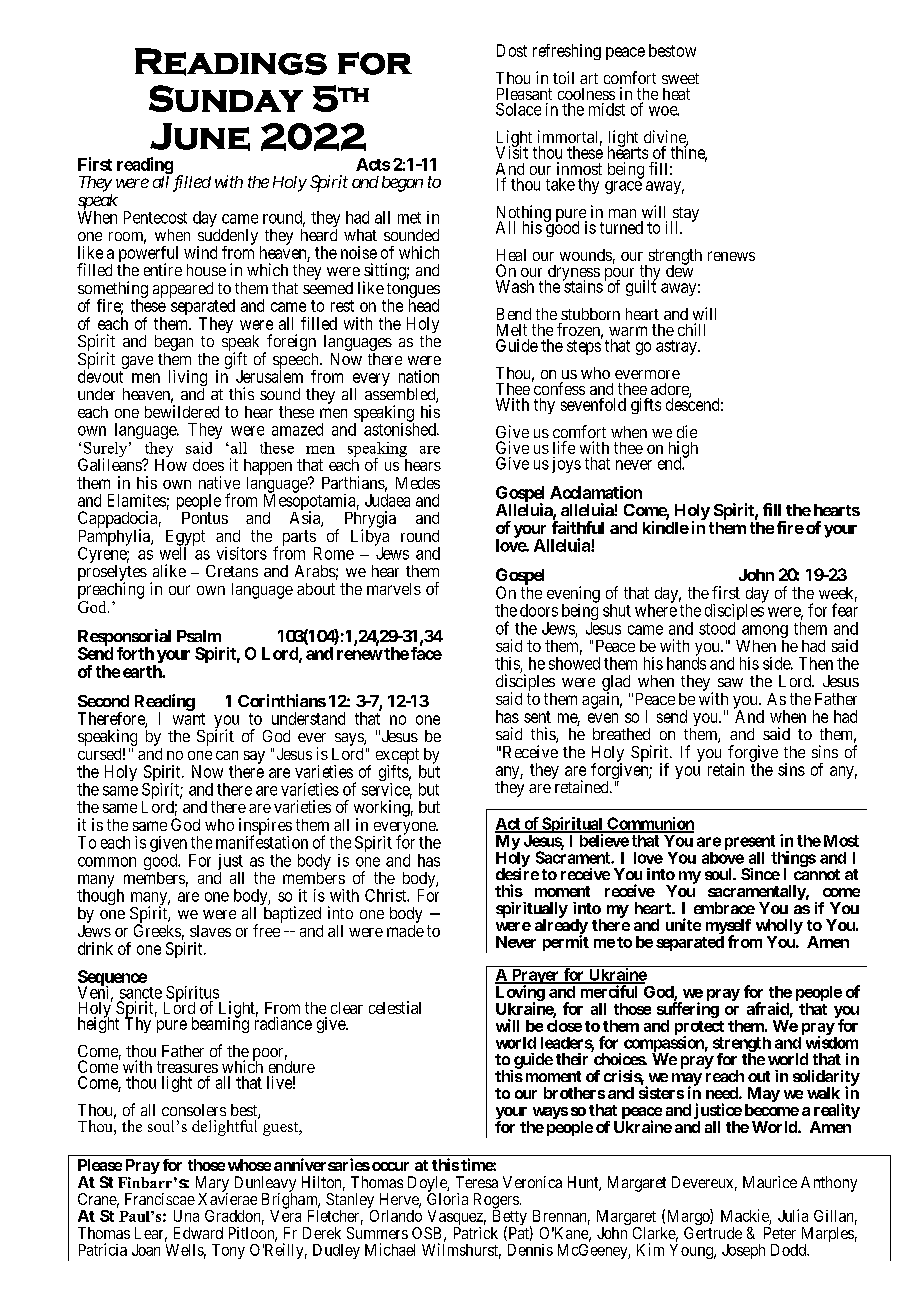 This image has height=1308, width=924. Describe the element at coordinates (683, 450) in the image. I see `high` at that location.
